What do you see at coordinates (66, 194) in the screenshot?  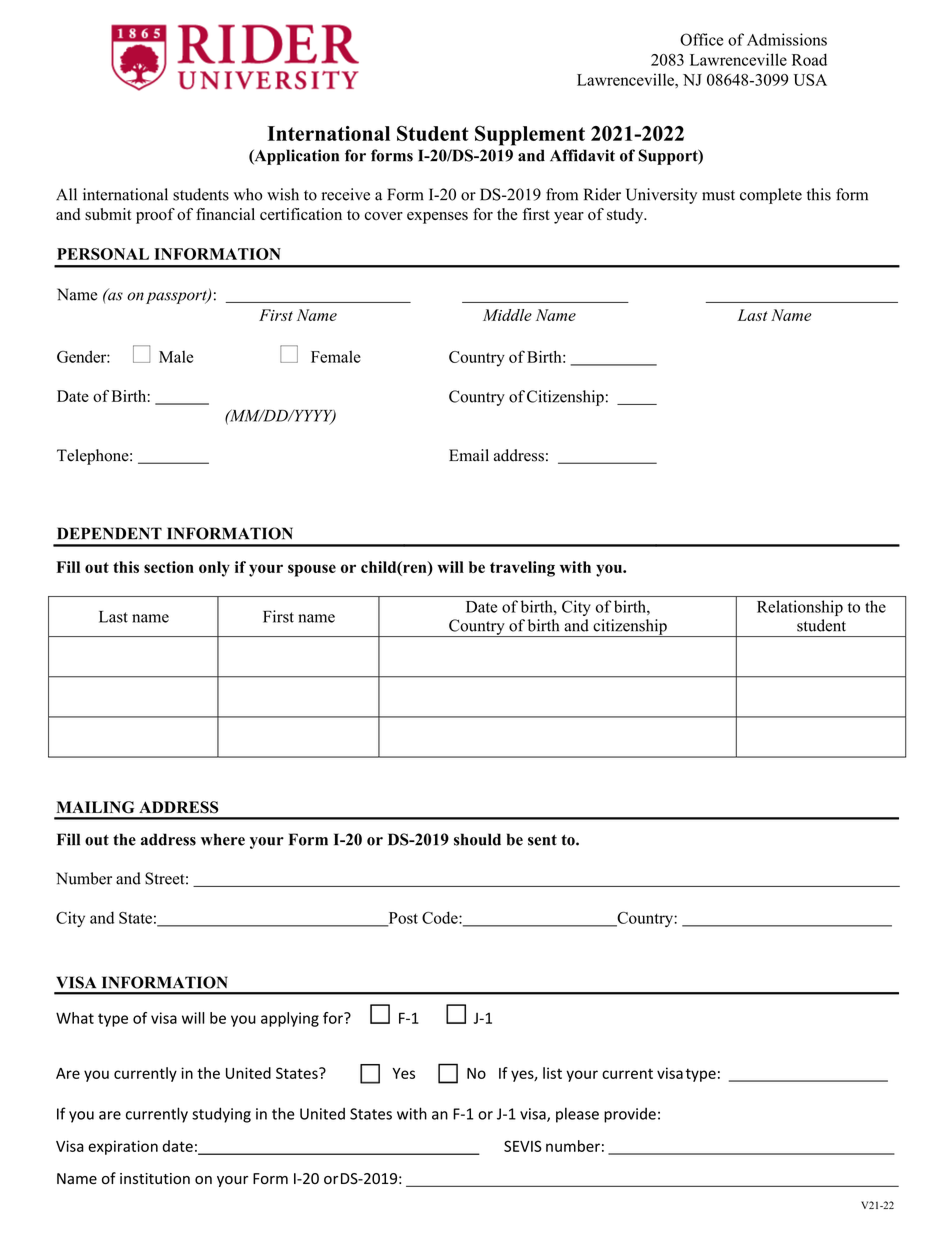 I see `All` at bounding box center [66, 194].
